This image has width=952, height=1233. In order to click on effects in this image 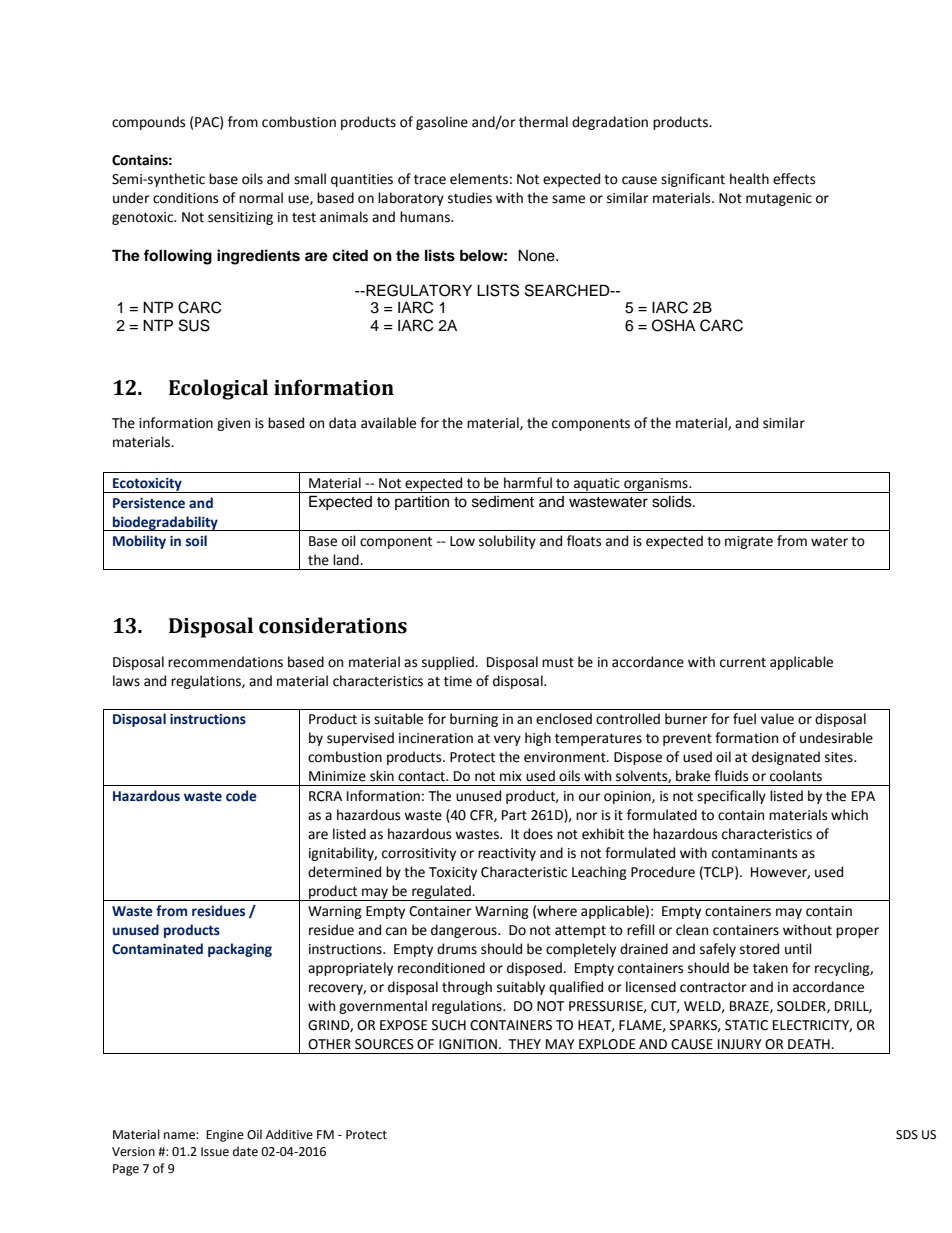, I will do `click(794, 179)`.
